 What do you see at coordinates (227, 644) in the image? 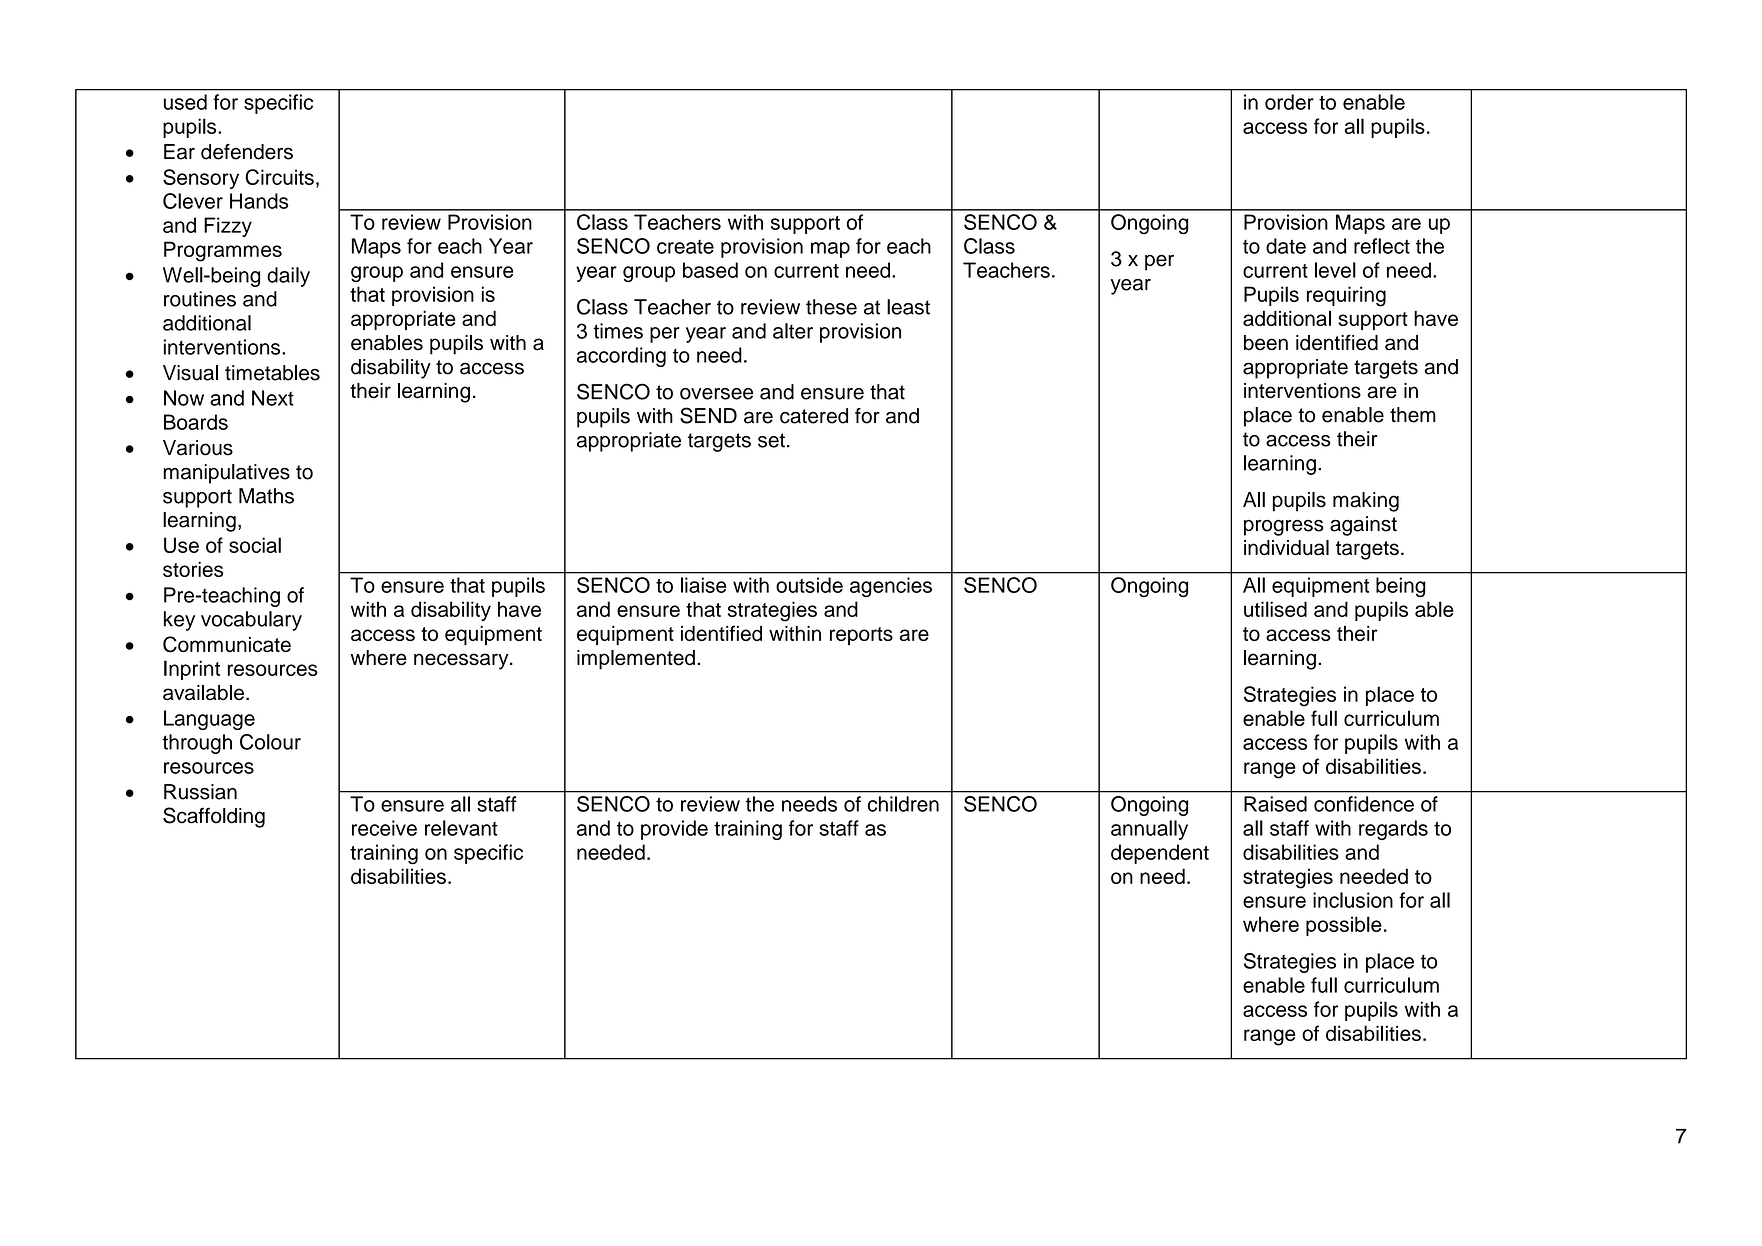
I see `Communicate` at bounding box center [227, 644].
